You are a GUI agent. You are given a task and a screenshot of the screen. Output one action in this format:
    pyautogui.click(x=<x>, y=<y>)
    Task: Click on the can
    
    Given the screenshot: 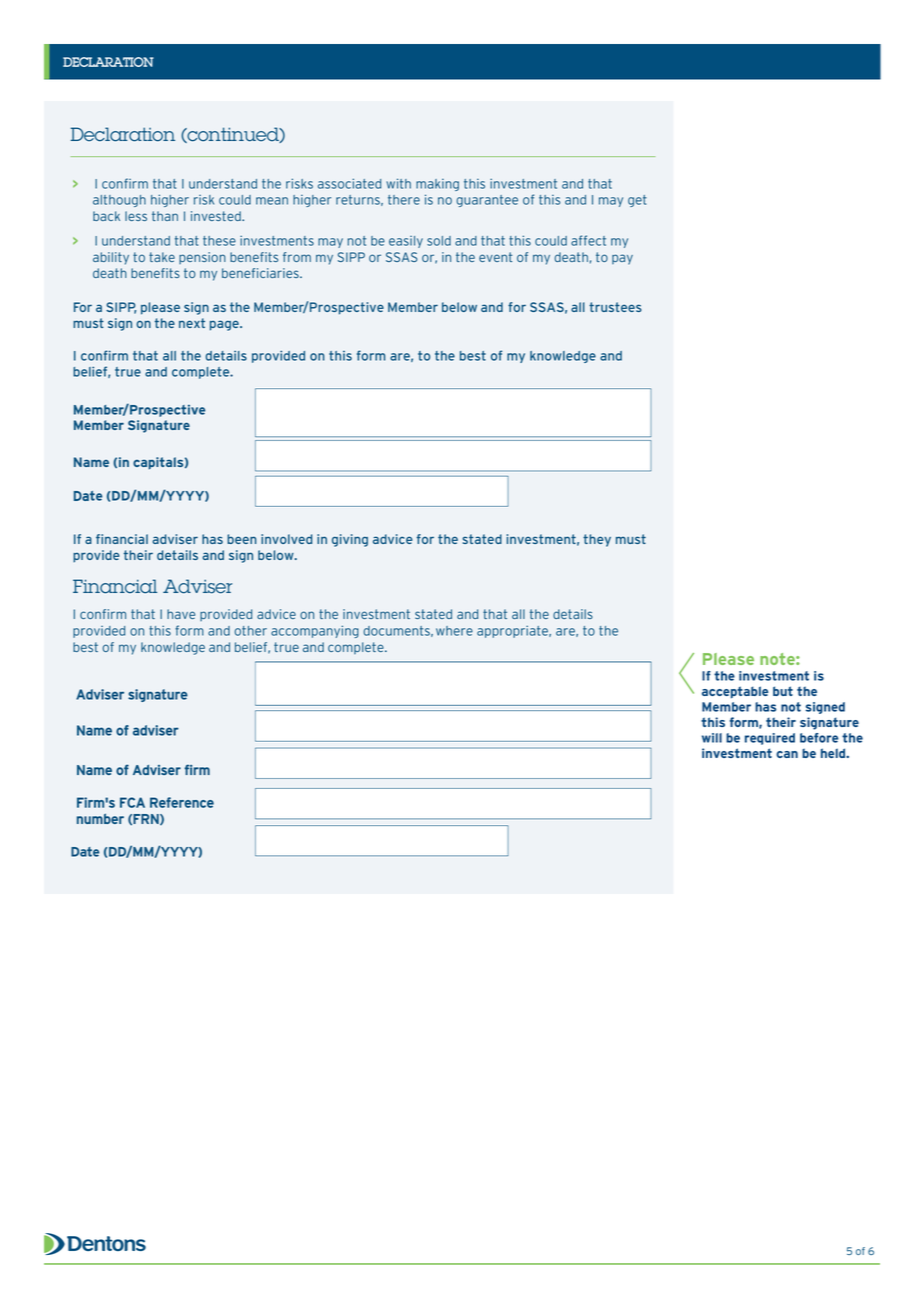 What is the action you would take?
    pyautogui.click(x=787, y=754)
